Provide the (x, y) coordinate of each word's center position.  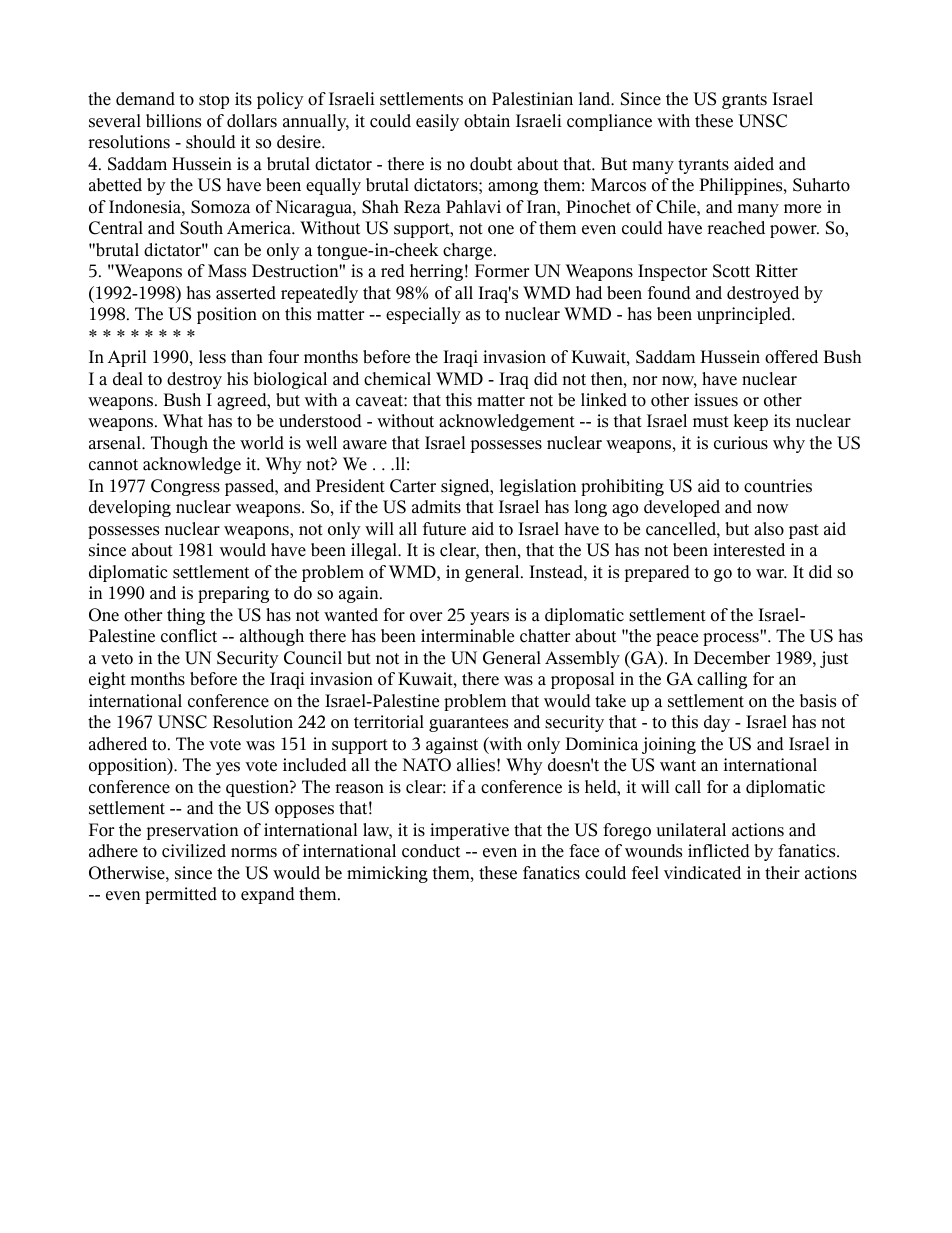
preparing (233, 594)
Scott (731, 271)
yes (228, 768)
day (717, 723)
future (444, 529)
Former (502, 271)
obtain (487, 121)
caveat (380, 401)
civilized (194, 851)
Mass (227, 271)
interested (749, 550)
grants (744, 101)
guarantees (468, 724)
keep (751, 422)
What (183, 421)
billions (173, 121)
